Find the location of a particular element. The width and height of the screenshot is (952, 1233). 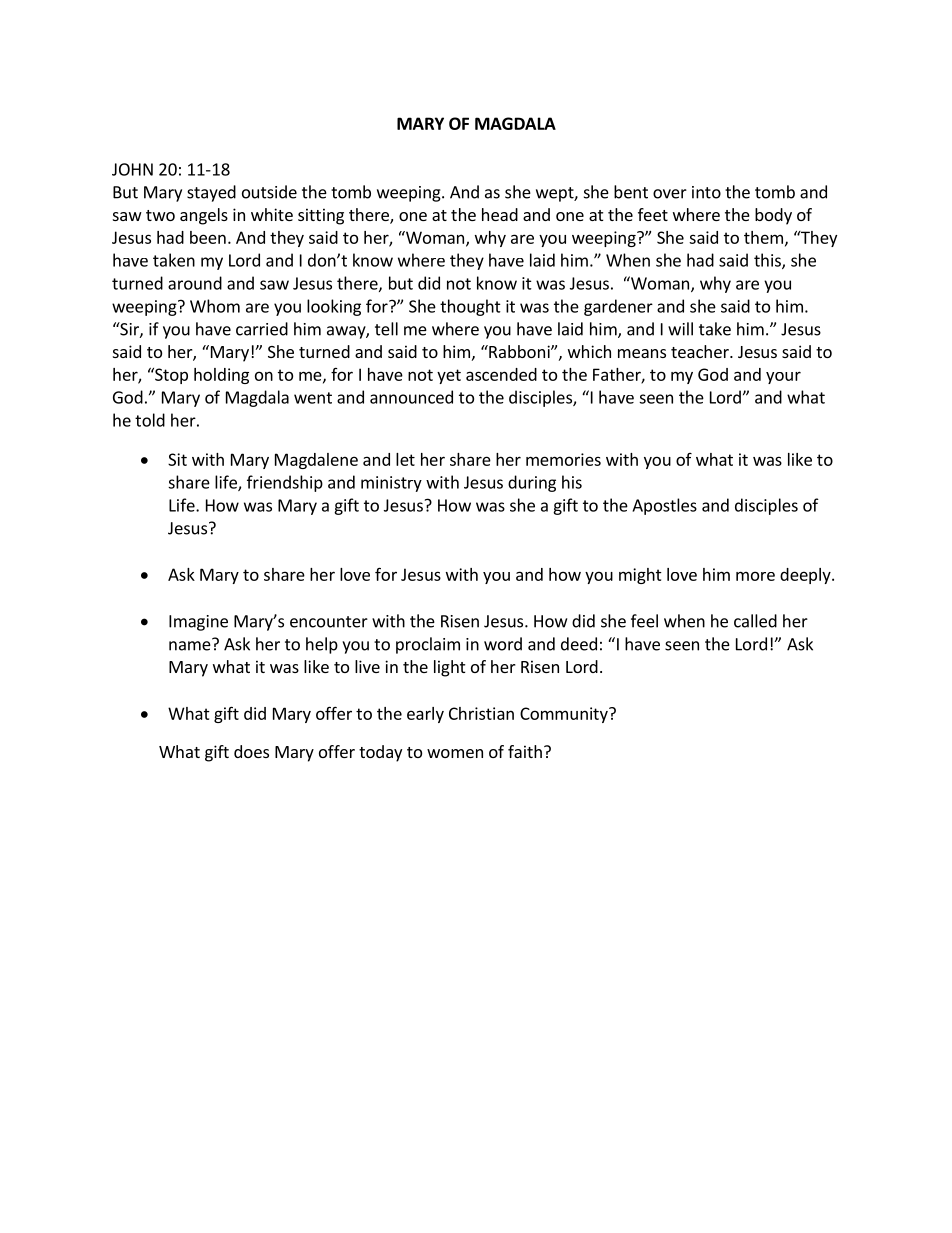

does is located at coordinates (251, 751).
